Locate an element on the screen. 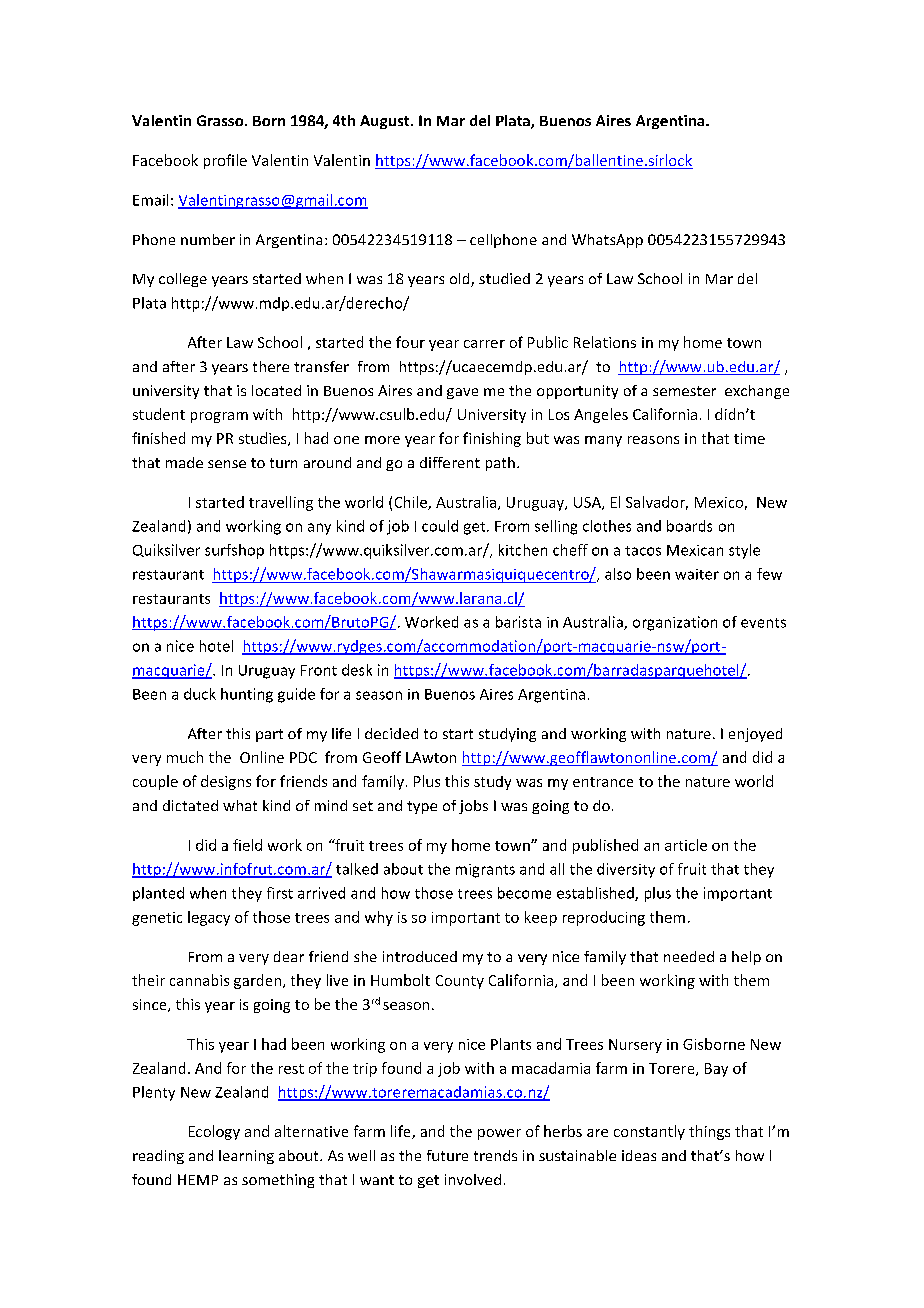 The image size is (924, 1308). Relations is located at coordinates (605, 342).
